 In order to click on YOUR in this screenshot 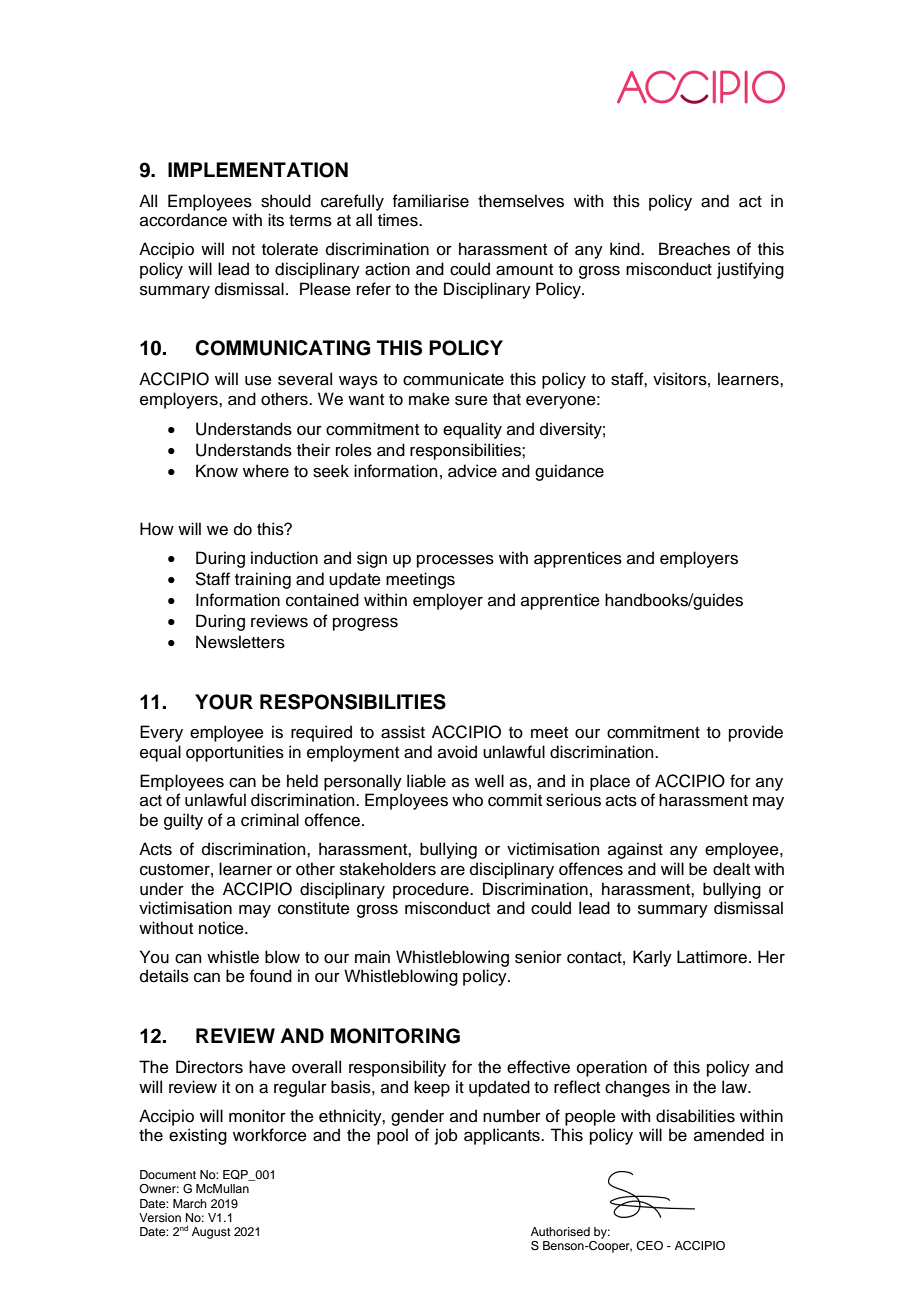, I will do `click(224, 702)`.
